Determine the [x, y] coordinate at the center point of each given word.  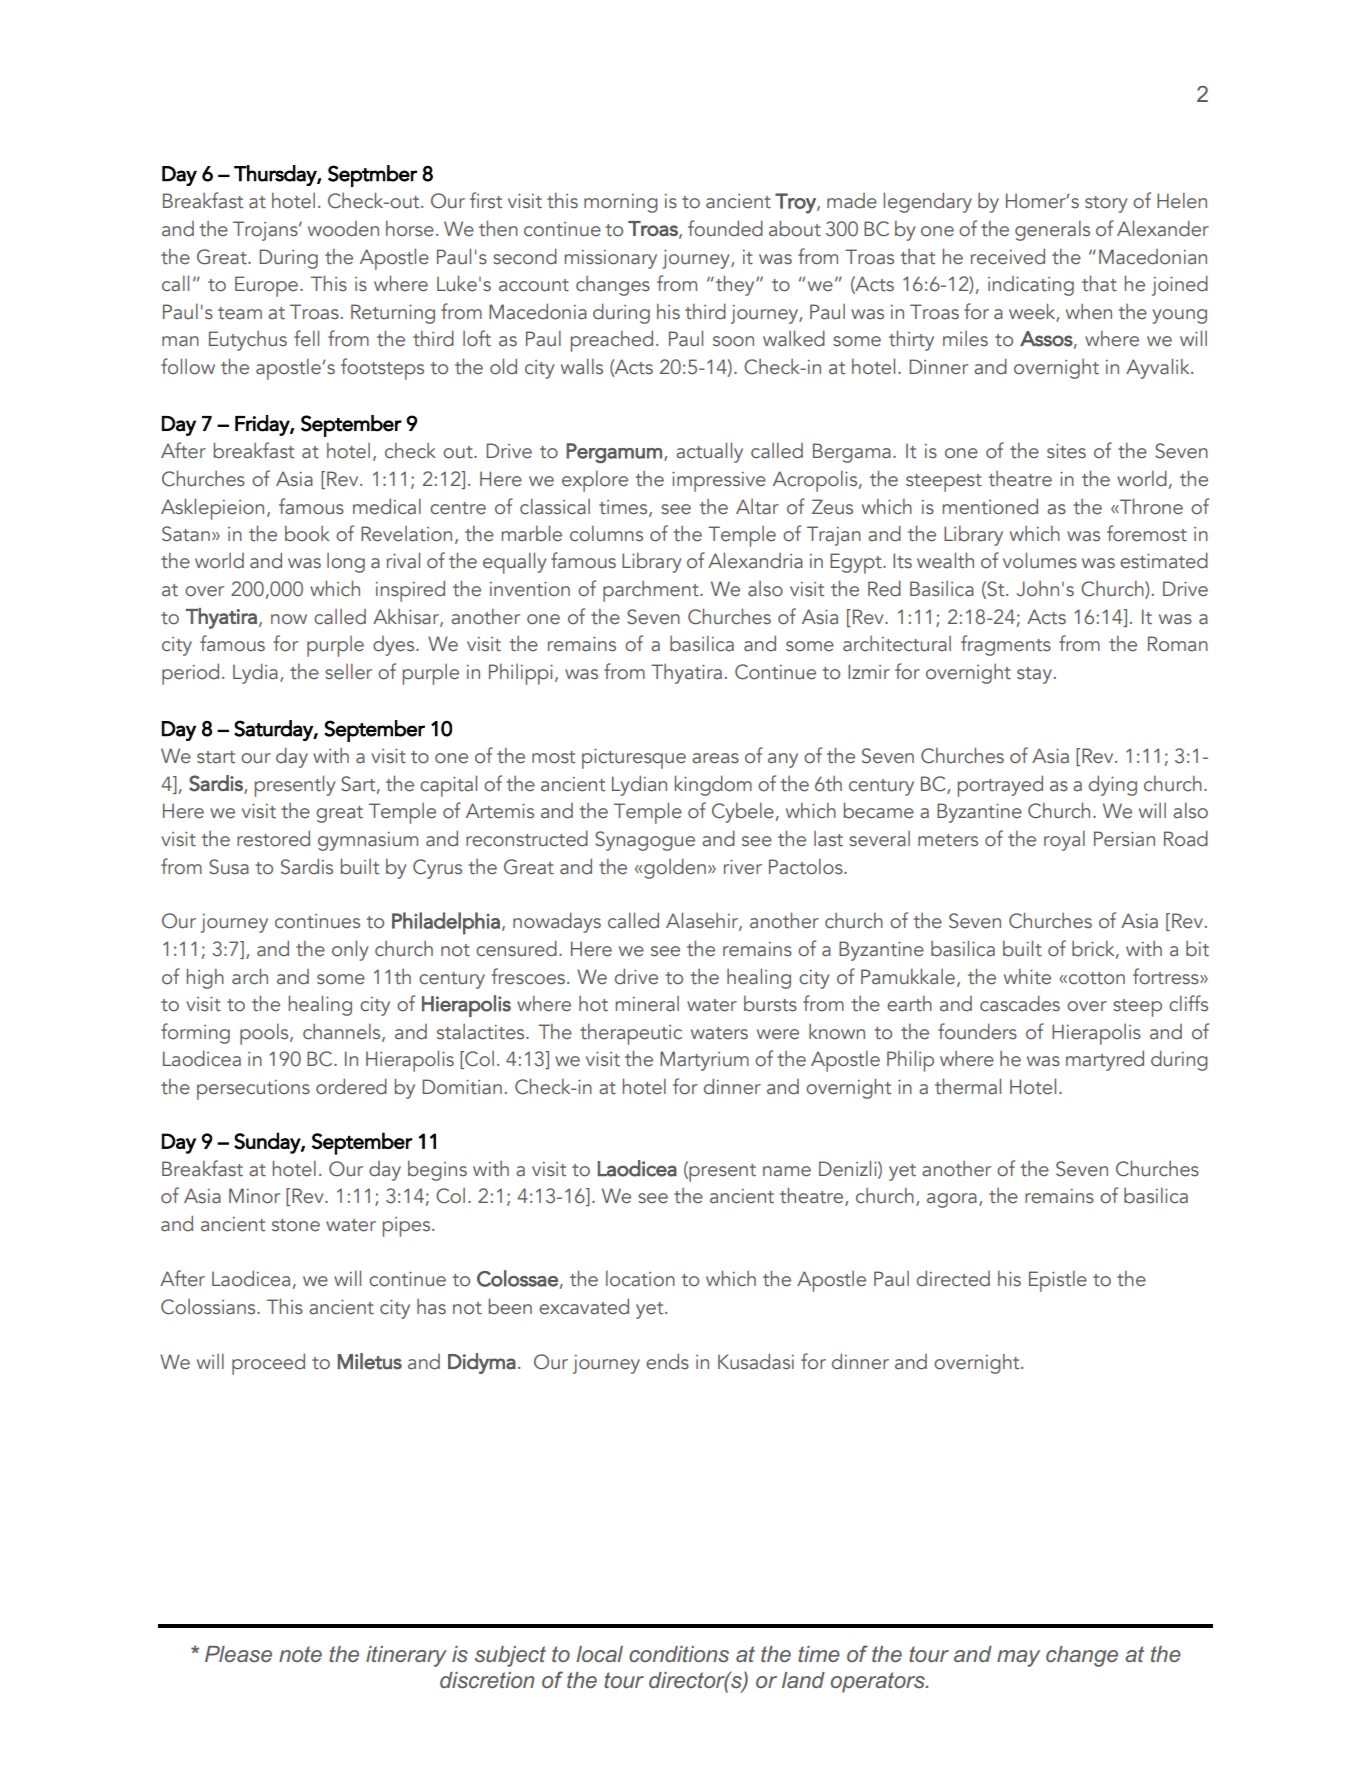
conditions [679, 1654]
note [300, 1654]
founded [725, 228]
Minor [254, 1196]
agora [952, 1200]
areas [715, 758]
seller [348, 672]
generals [1052, 231]
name [787, 1171]
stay [1034, 675]
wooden [343, 229]
